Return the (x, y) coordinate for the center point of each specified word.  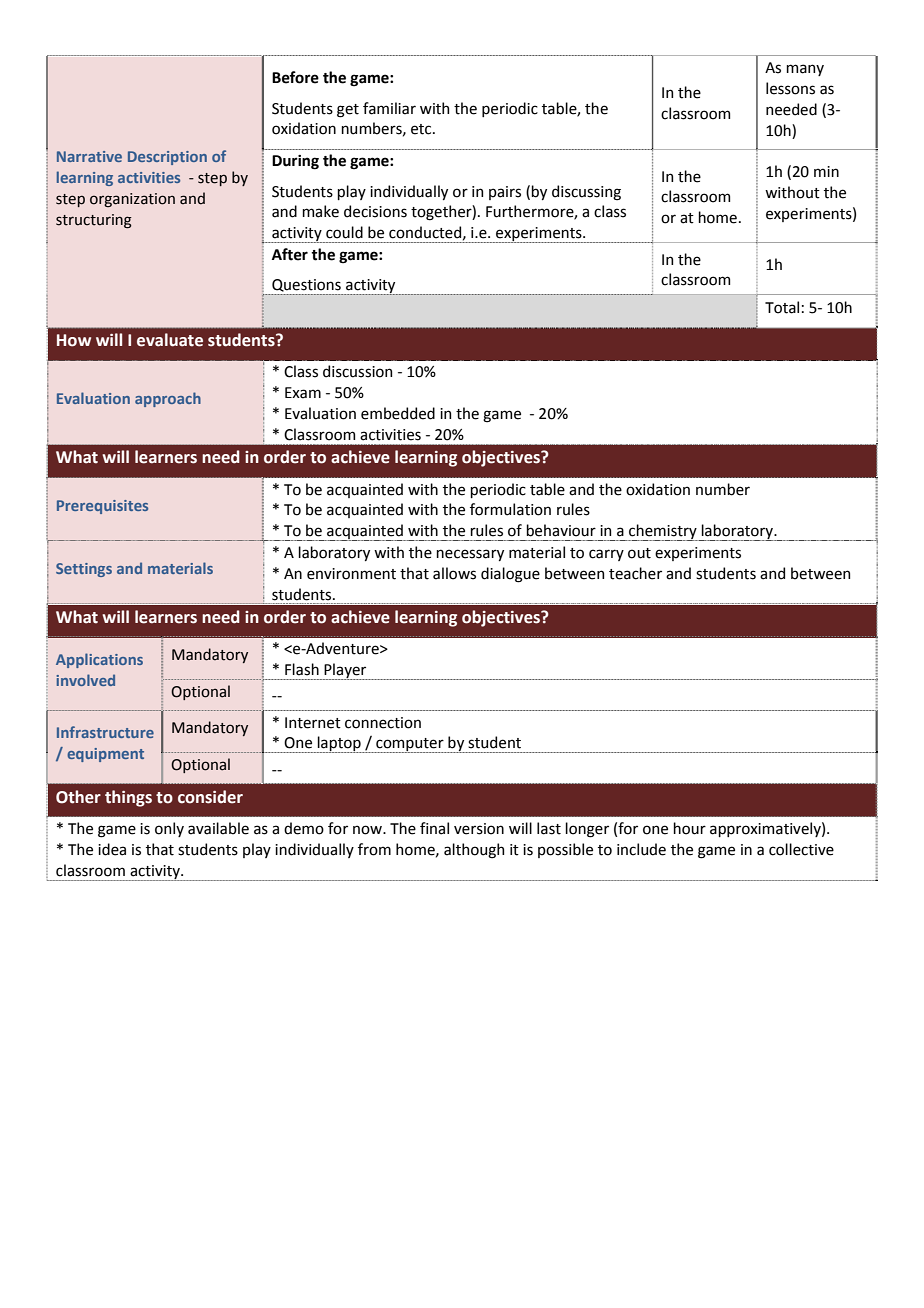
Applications (99, 660)
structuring (94, 221)
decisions (375, 211)
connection (383, 723)
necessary (470, 555)
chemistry (663, 532)
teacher (635, 573)
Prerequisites (102, 507)
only (169, 829)
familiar (389, 108)
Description (167, 158)
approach (168, 399)
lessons (790, 88)
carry (606, 555)
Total (782, 307)
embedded (398, 413)
